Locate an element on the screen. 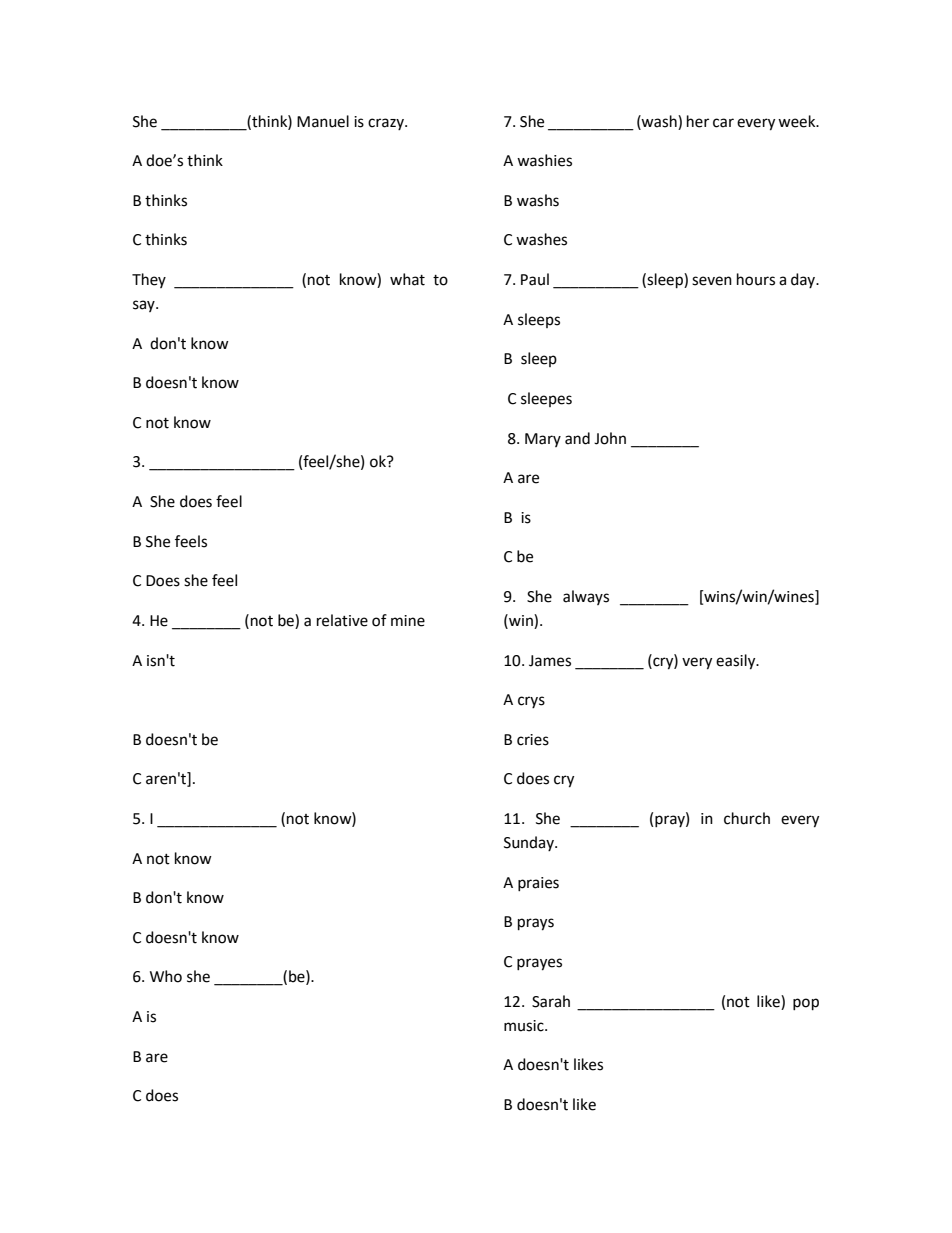 The image size is (952, 1233). Who is located at coordinates (166, 976).
